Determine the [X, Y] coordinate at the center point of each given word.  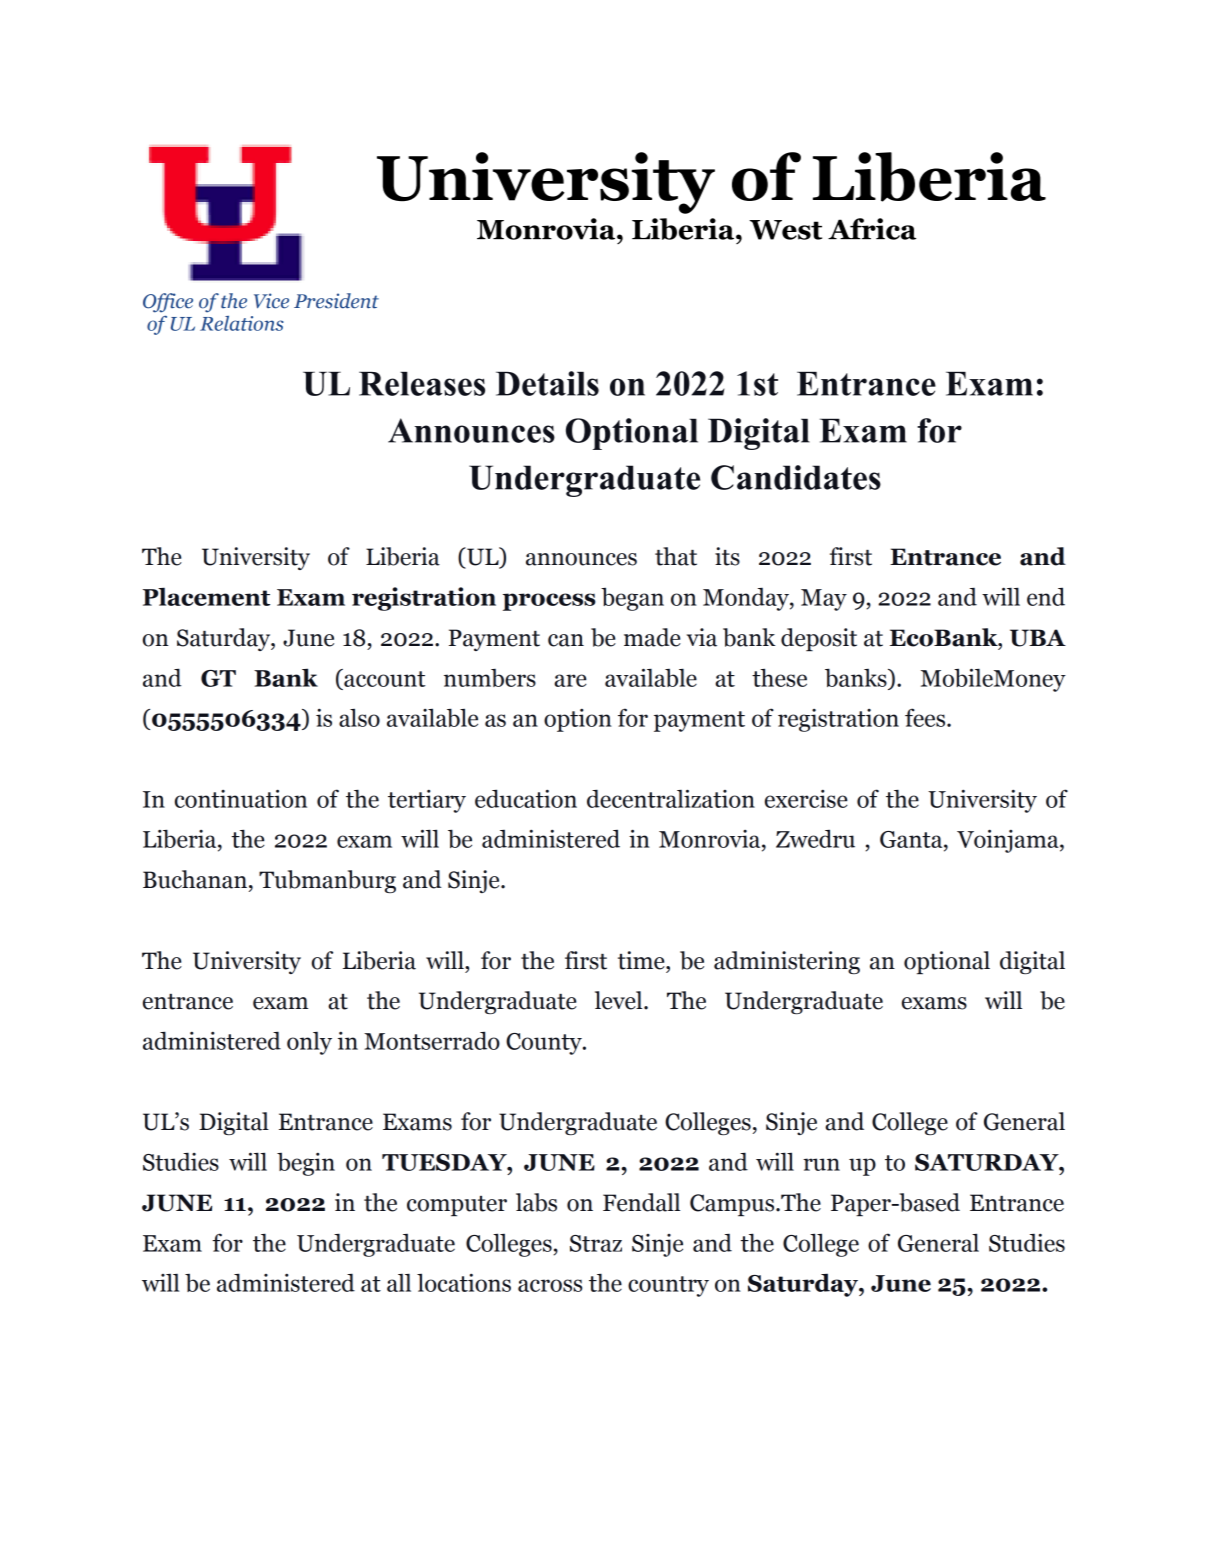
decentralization [671, 798]
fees [926, 717]
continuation [241, 798]
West [785, 230]
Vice [271, 301]
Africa [872, 229]
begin [306, 1164]
